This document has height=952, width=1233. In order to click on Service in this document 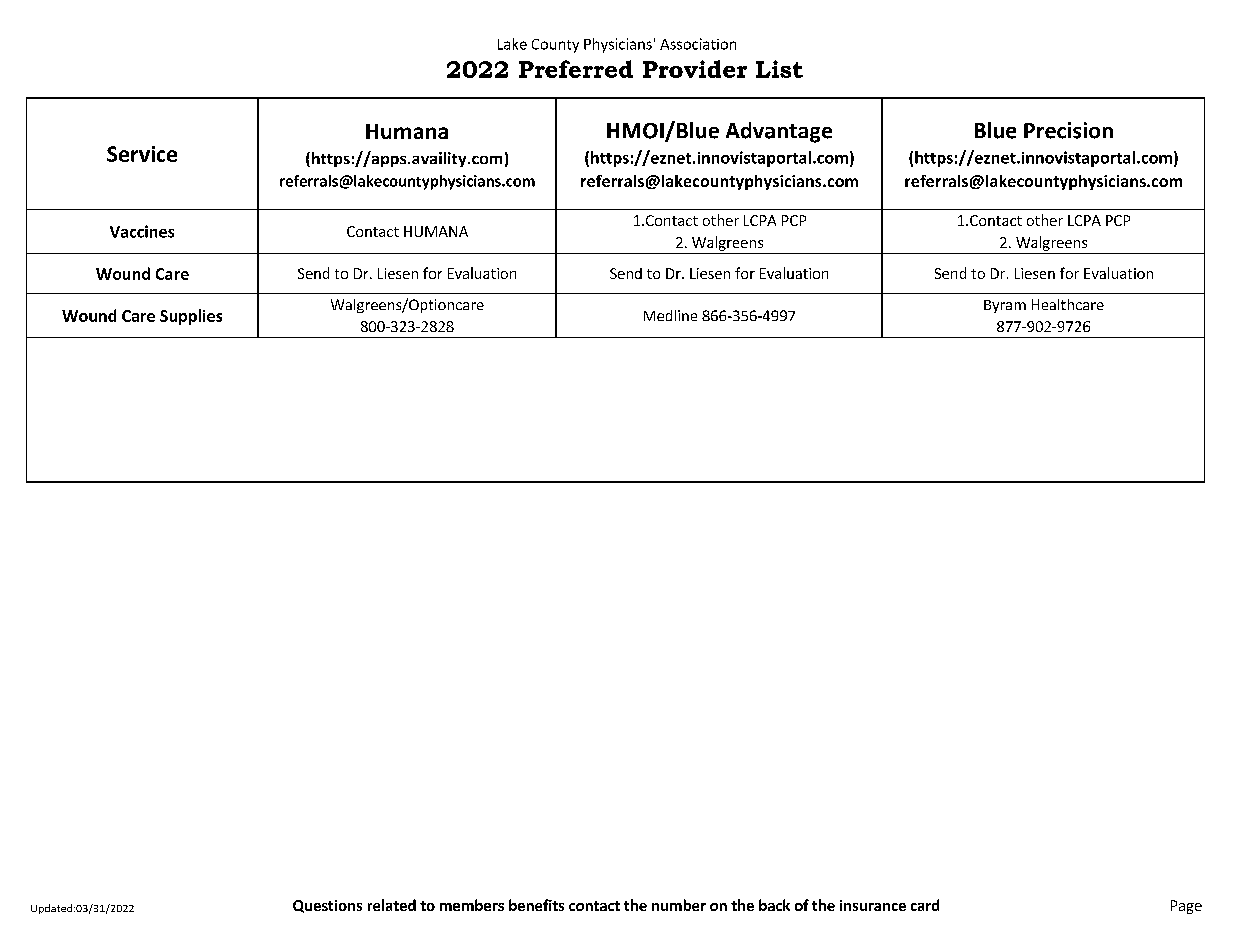, I will do `click(142, 154)`.
